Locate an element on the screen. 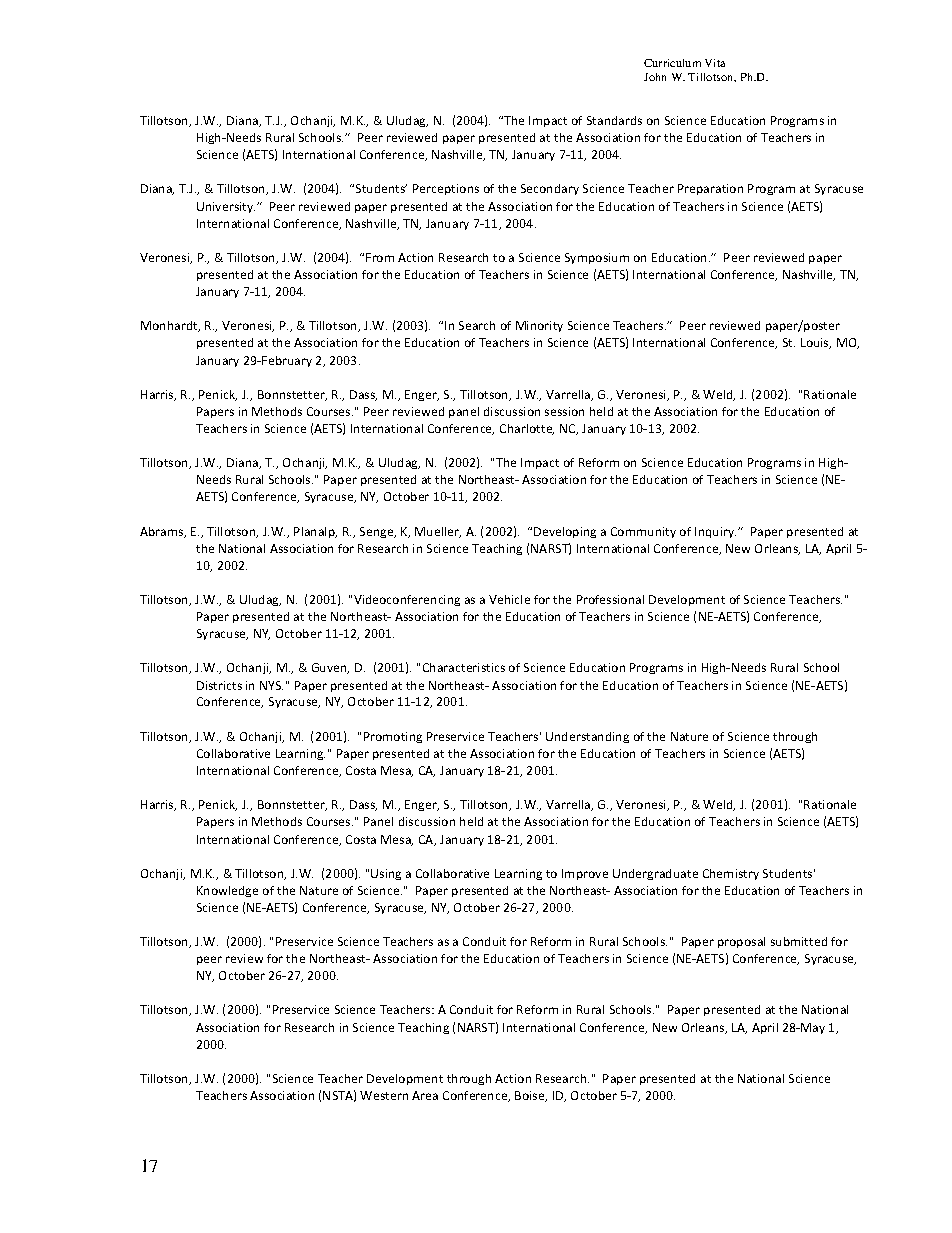  Abrams is located at coordinates (163, 532).
